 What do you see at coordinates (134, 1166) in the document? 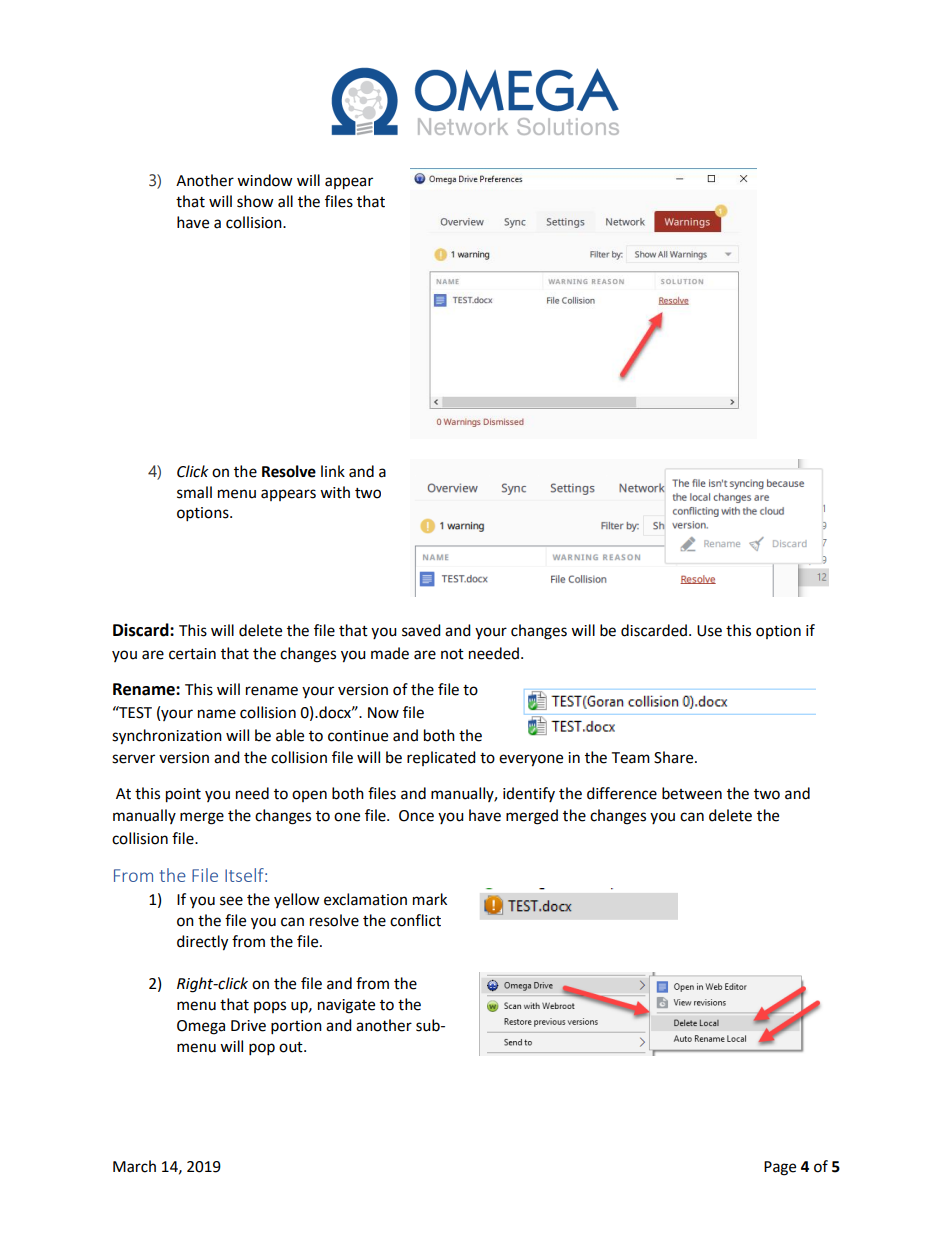
I see `March` at bounding box center [134, 1166].
